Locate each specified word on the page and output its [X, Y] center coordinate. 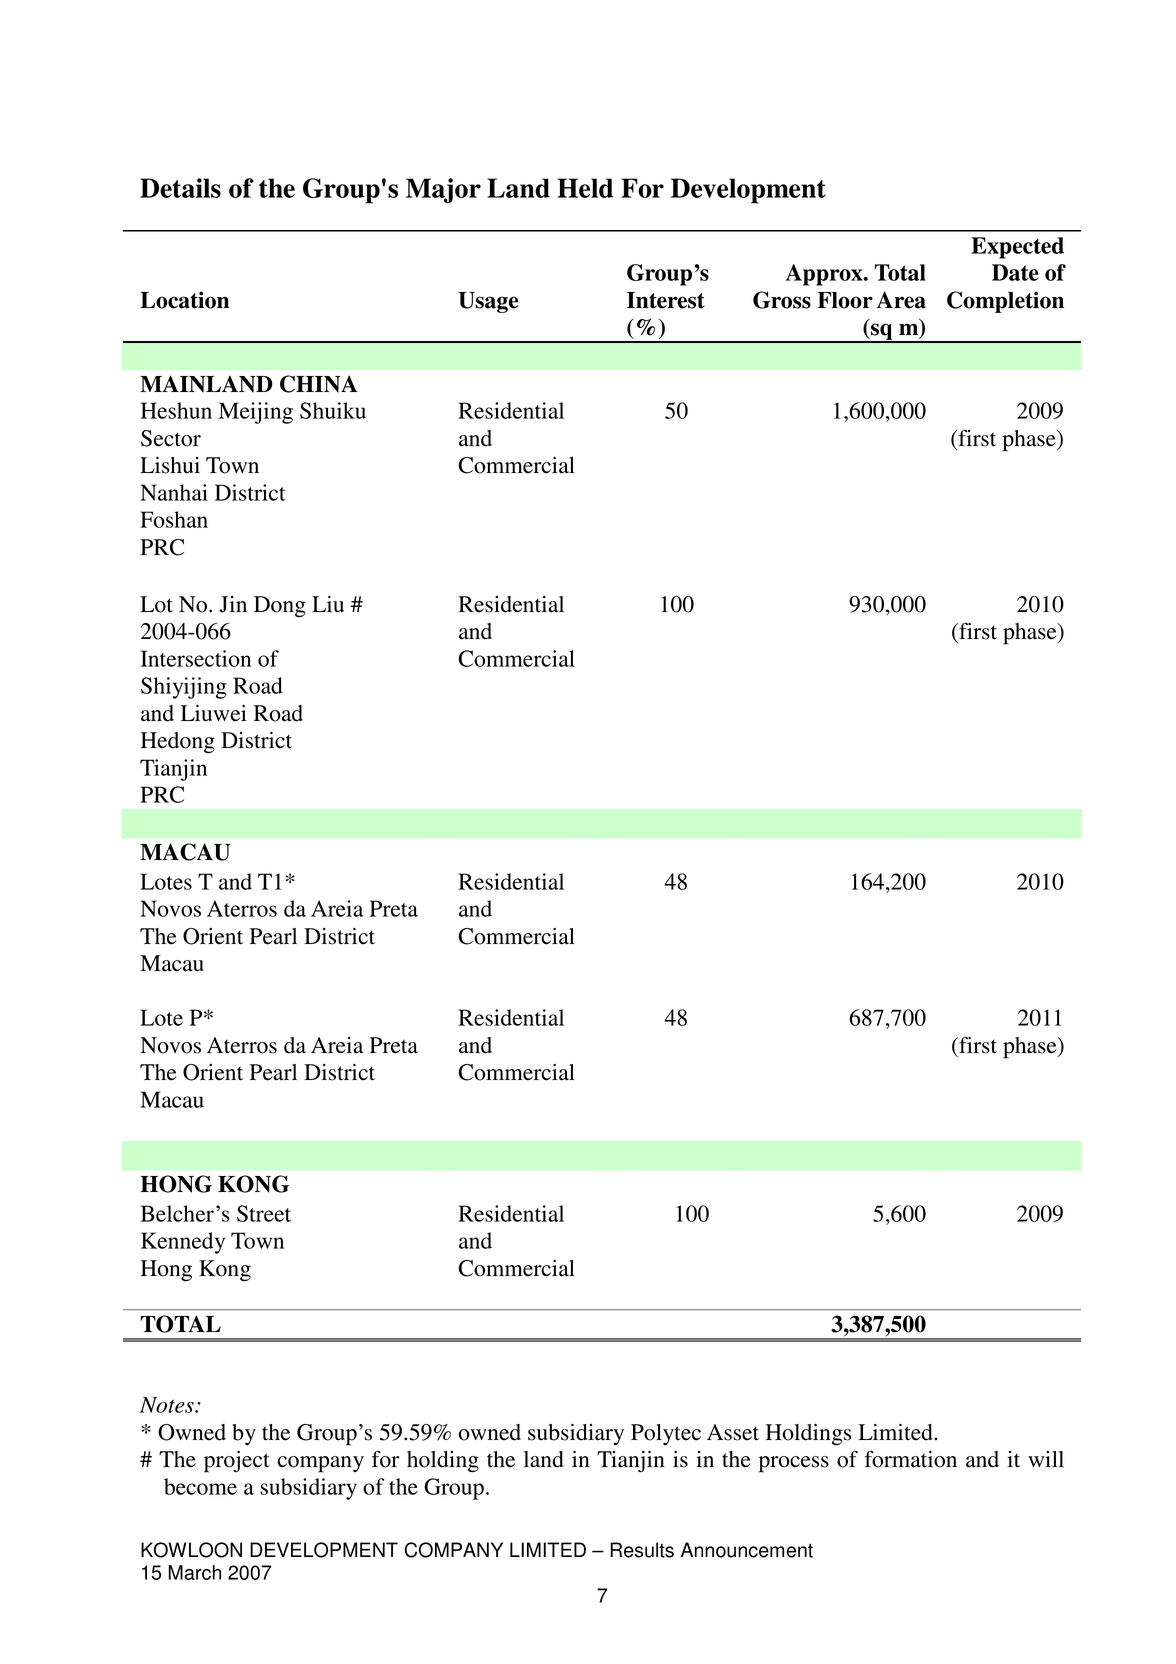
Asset [733, 1432]
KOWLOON [191, 1550]
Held [585, 188]
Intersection [196, 658]
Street [264, 1213]
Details [180, 188]
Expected [1017, 248]
